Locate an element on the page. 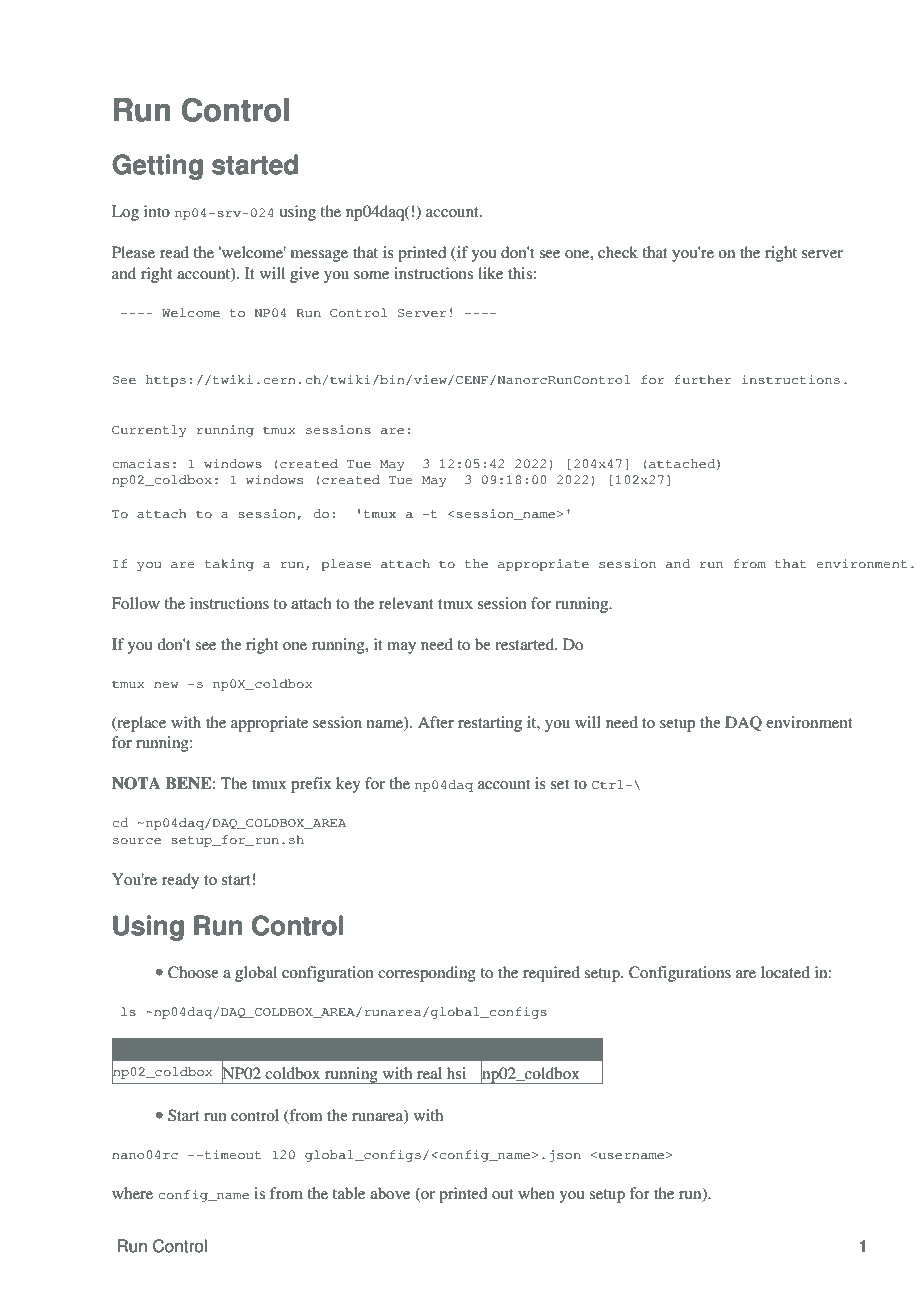 The width and height of the document is (924, 1308). timeout is located at coordinates (231, 1155).
